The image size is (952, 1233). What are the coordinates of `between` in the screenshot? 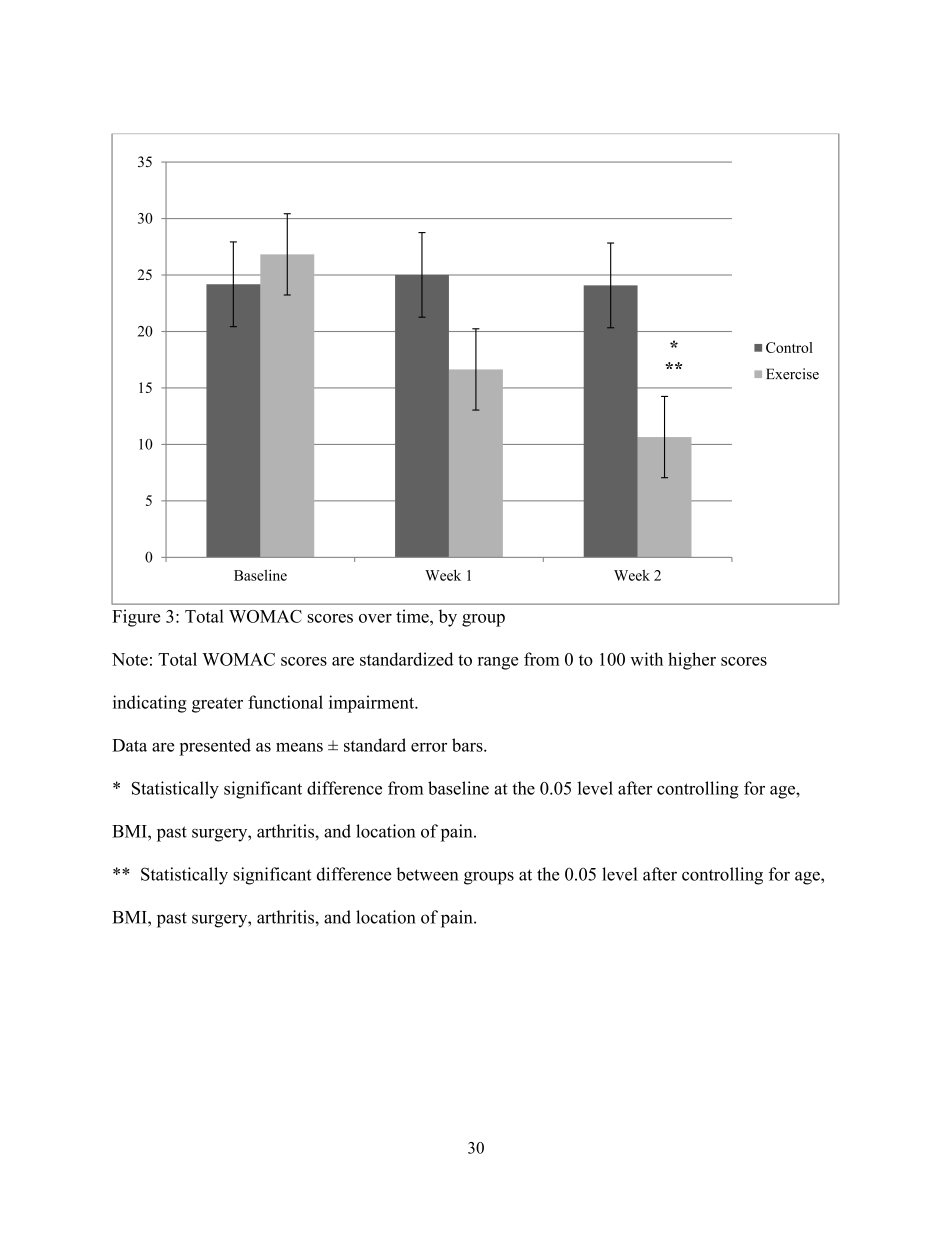 It's located at (427, 874).
